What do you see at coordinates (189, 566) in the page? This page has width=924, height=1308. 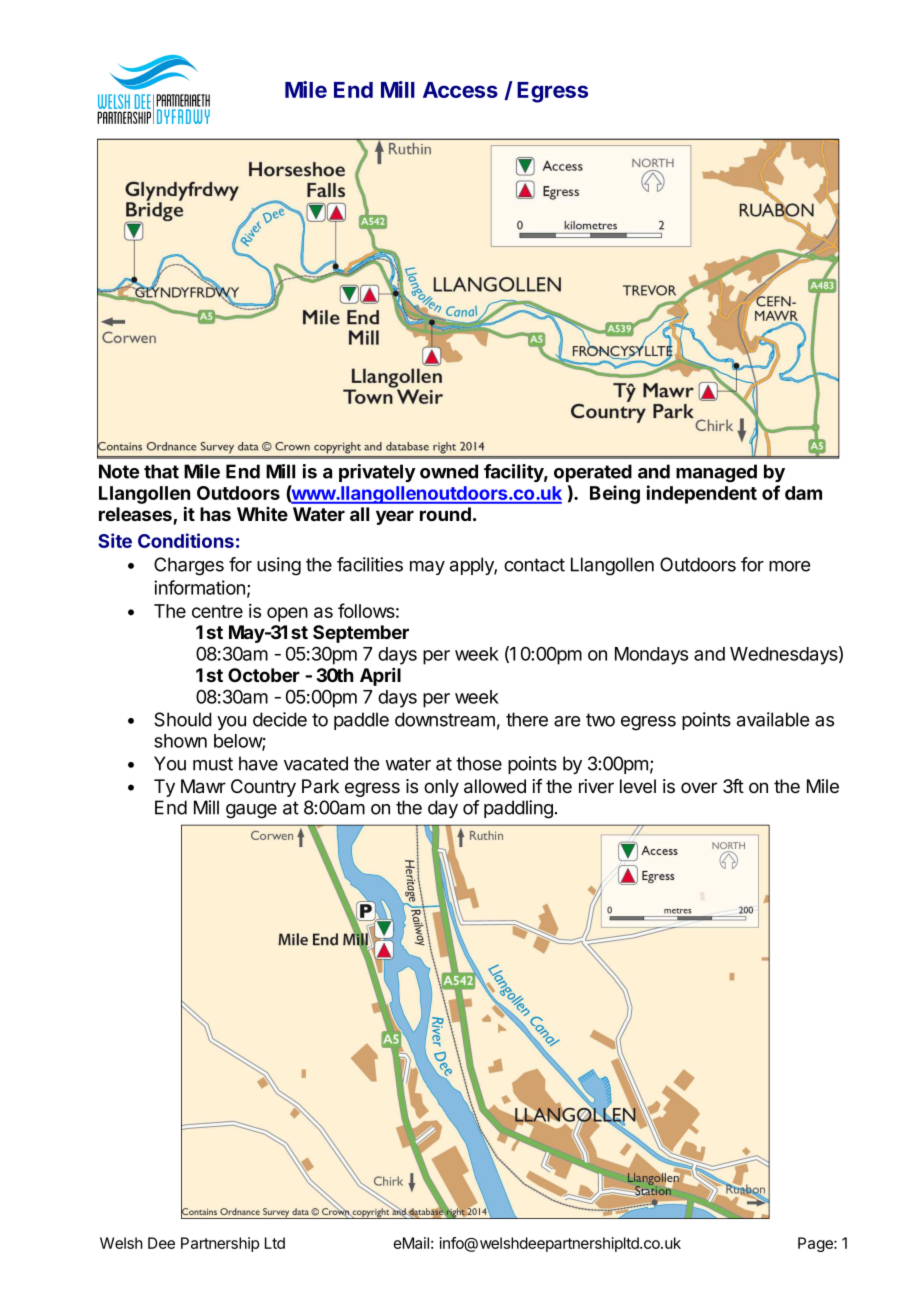 I see `Charges` at bounding box center [189, 566].
